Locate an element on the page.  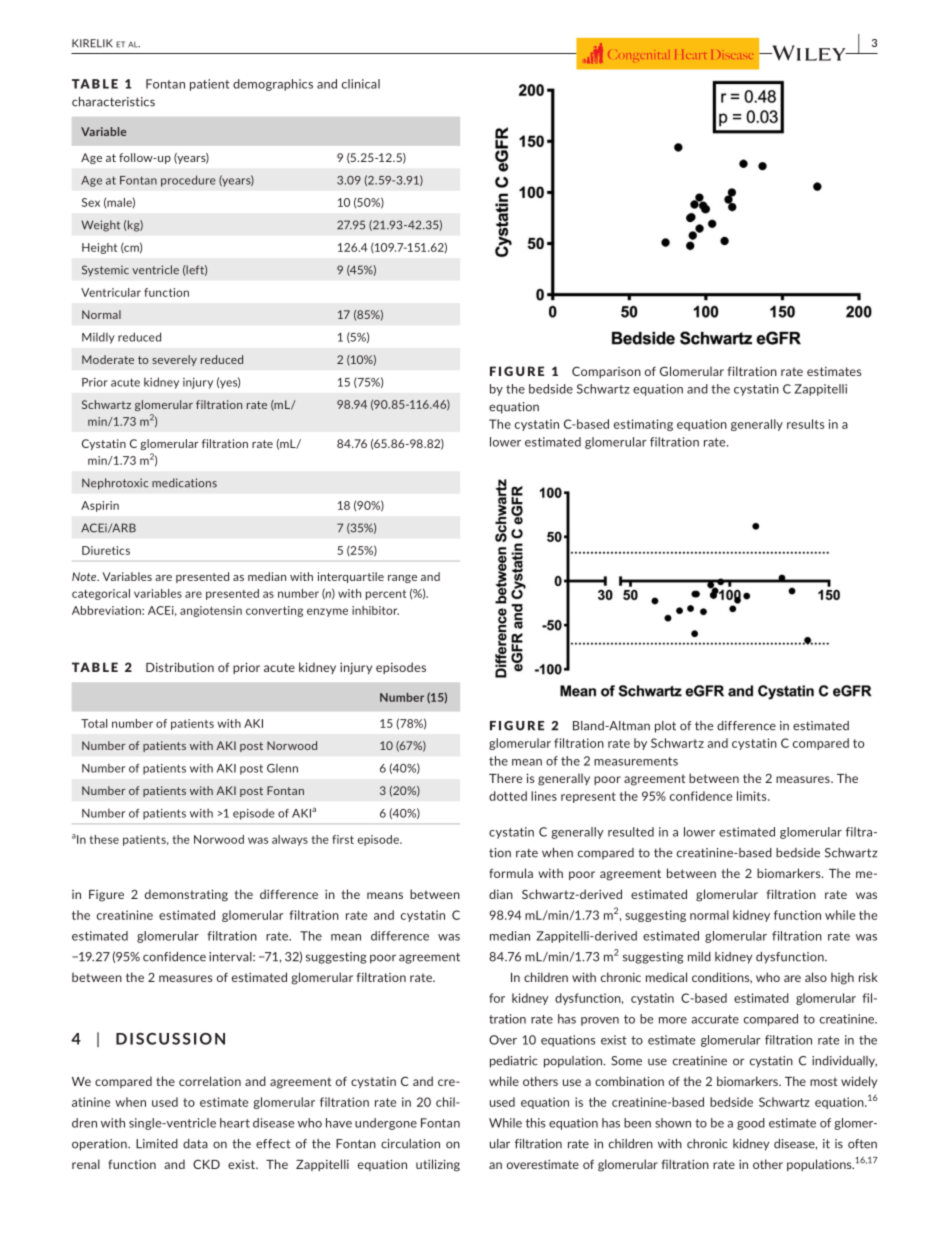
data is located at coordinates (195, 1144).
